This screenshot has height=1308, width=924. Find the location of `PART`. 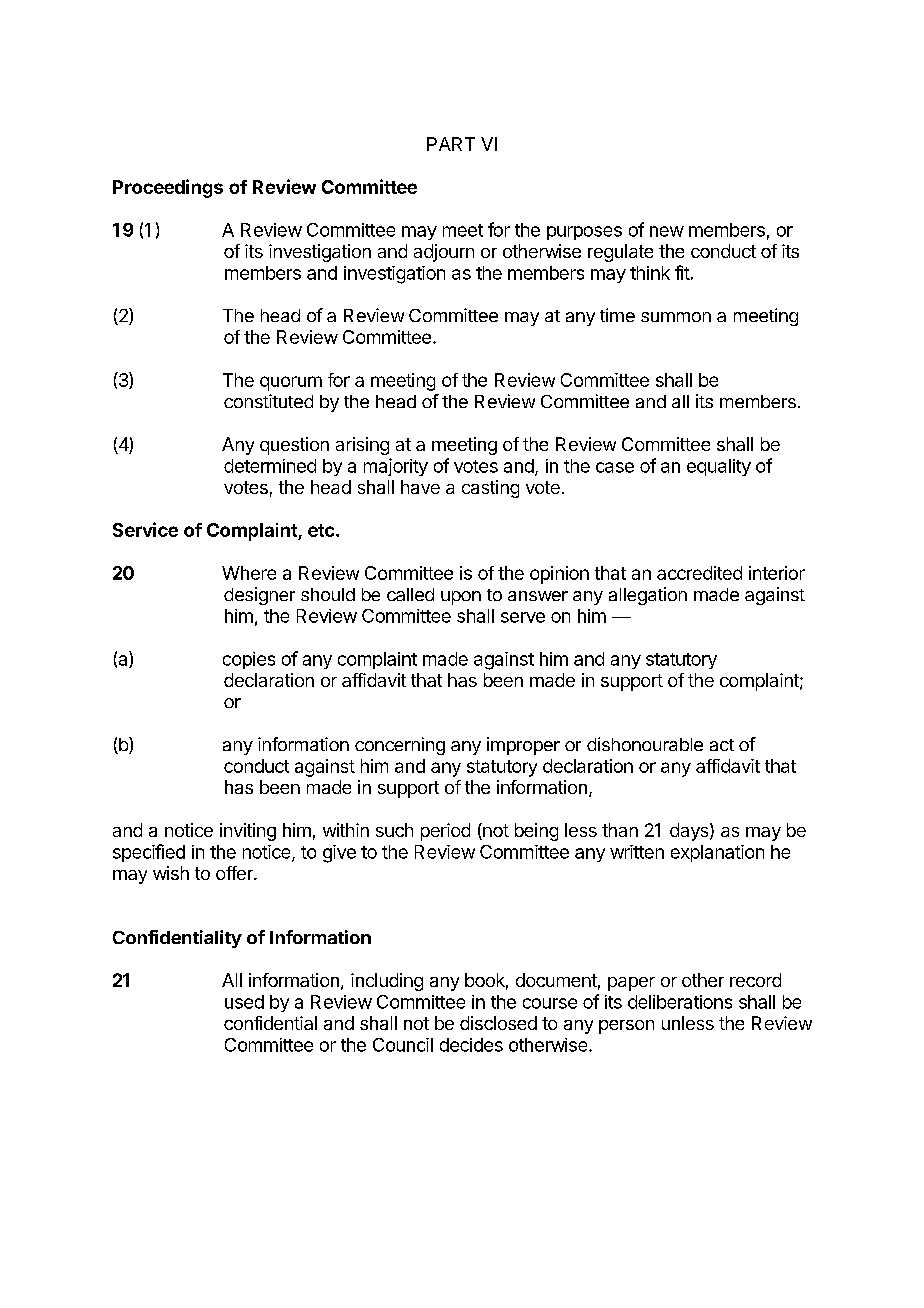

PART is located at coordinates (451, 144).
